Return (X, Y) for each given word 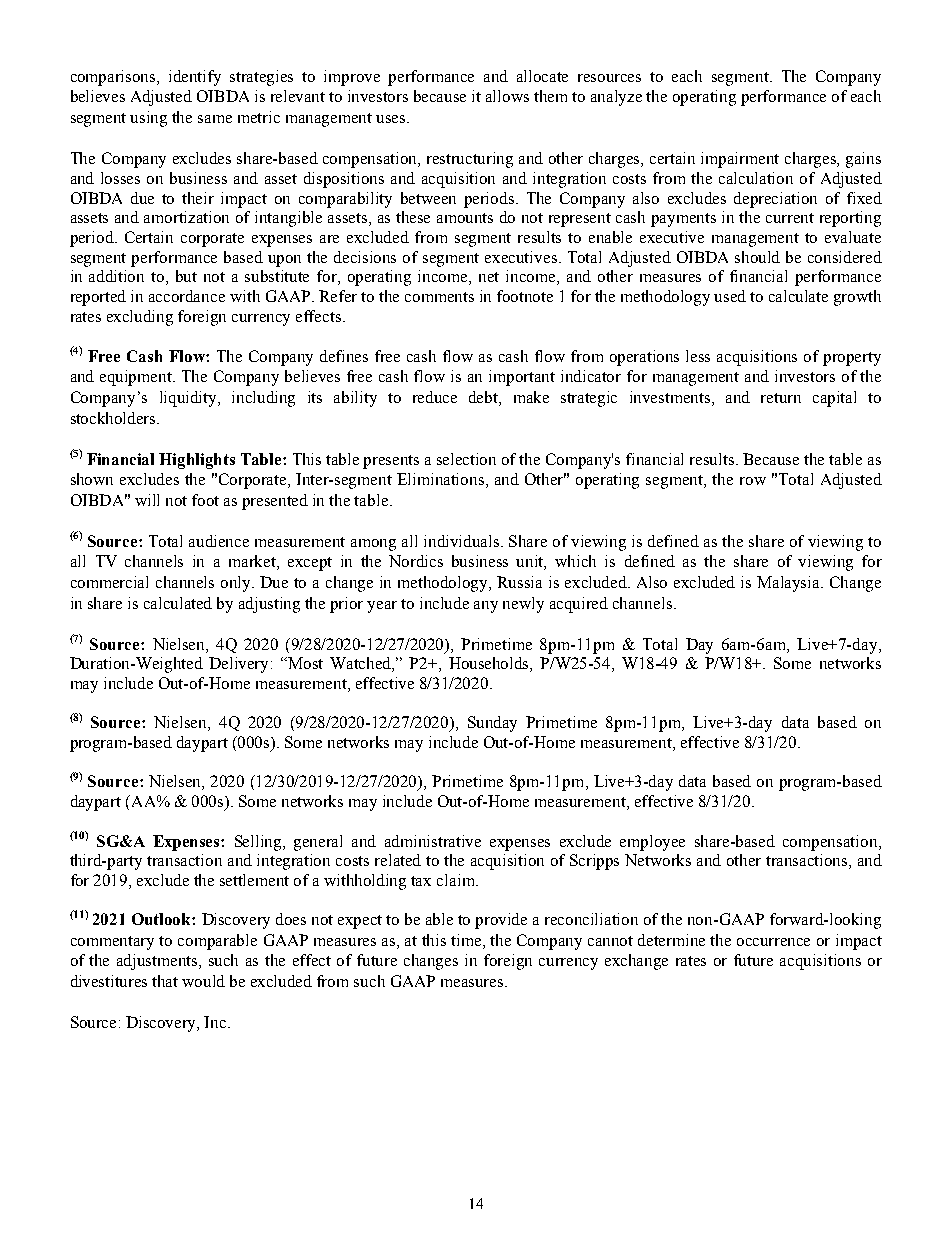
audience (219, 541)
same (215, 119)
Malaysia (790, 584)
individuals (463, 541)
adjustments (158, 962)
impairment (740, 160)
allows (507, 96)
